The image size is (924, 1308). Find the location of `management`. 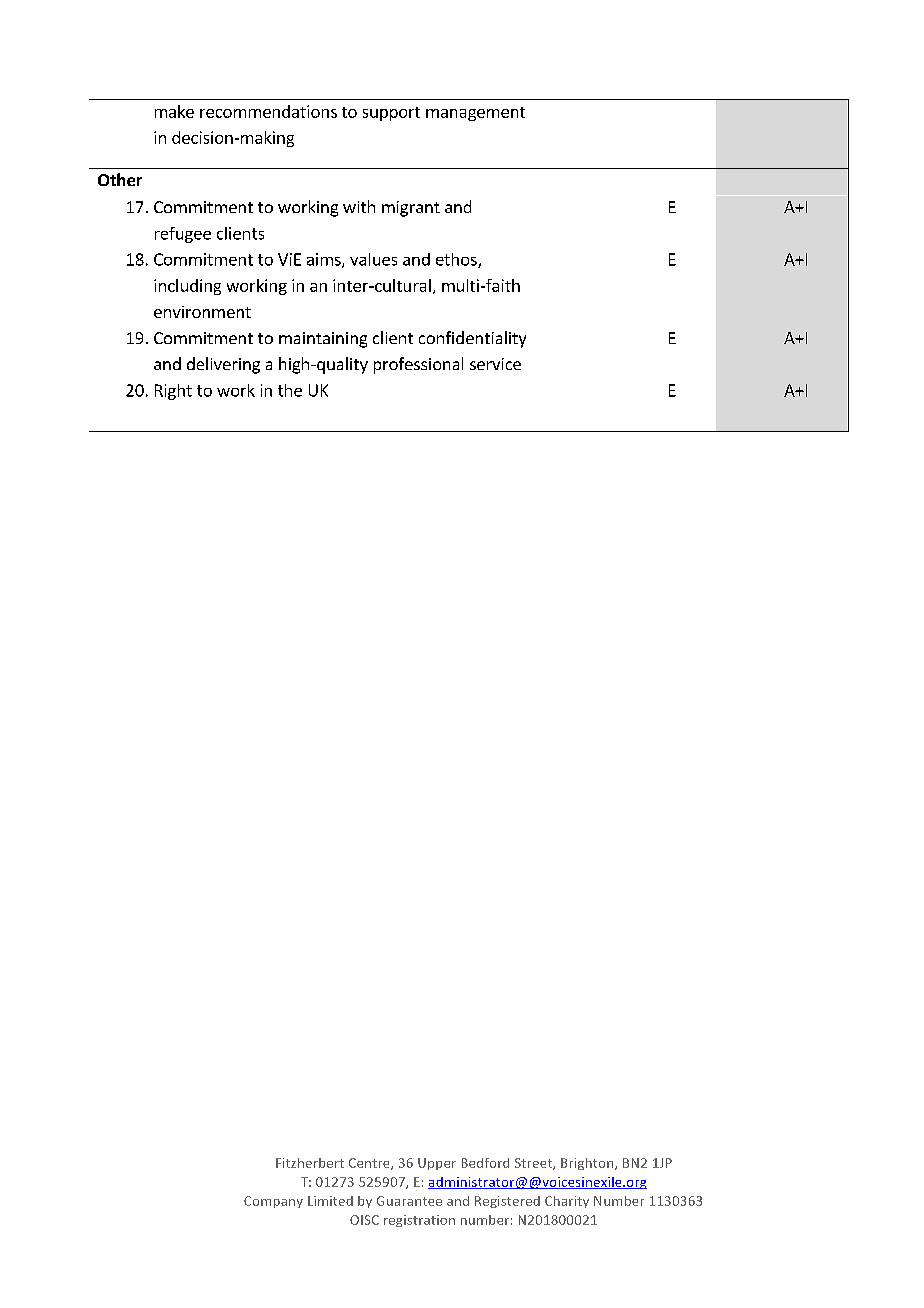

management is located at coordinates (475, 114).
